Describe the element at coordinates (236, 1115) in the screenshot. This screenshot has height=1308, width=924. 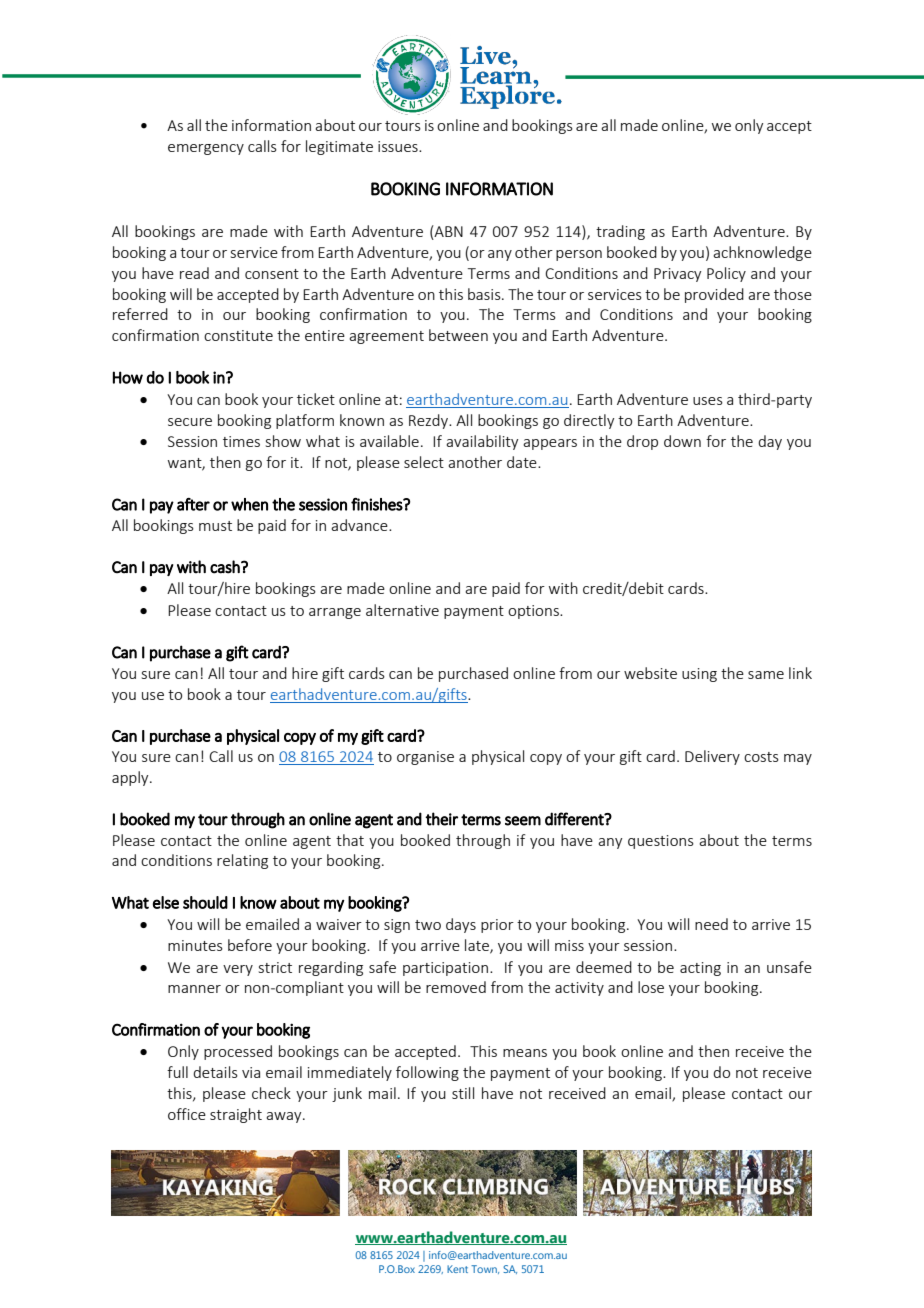
I see `straight` at that location.
